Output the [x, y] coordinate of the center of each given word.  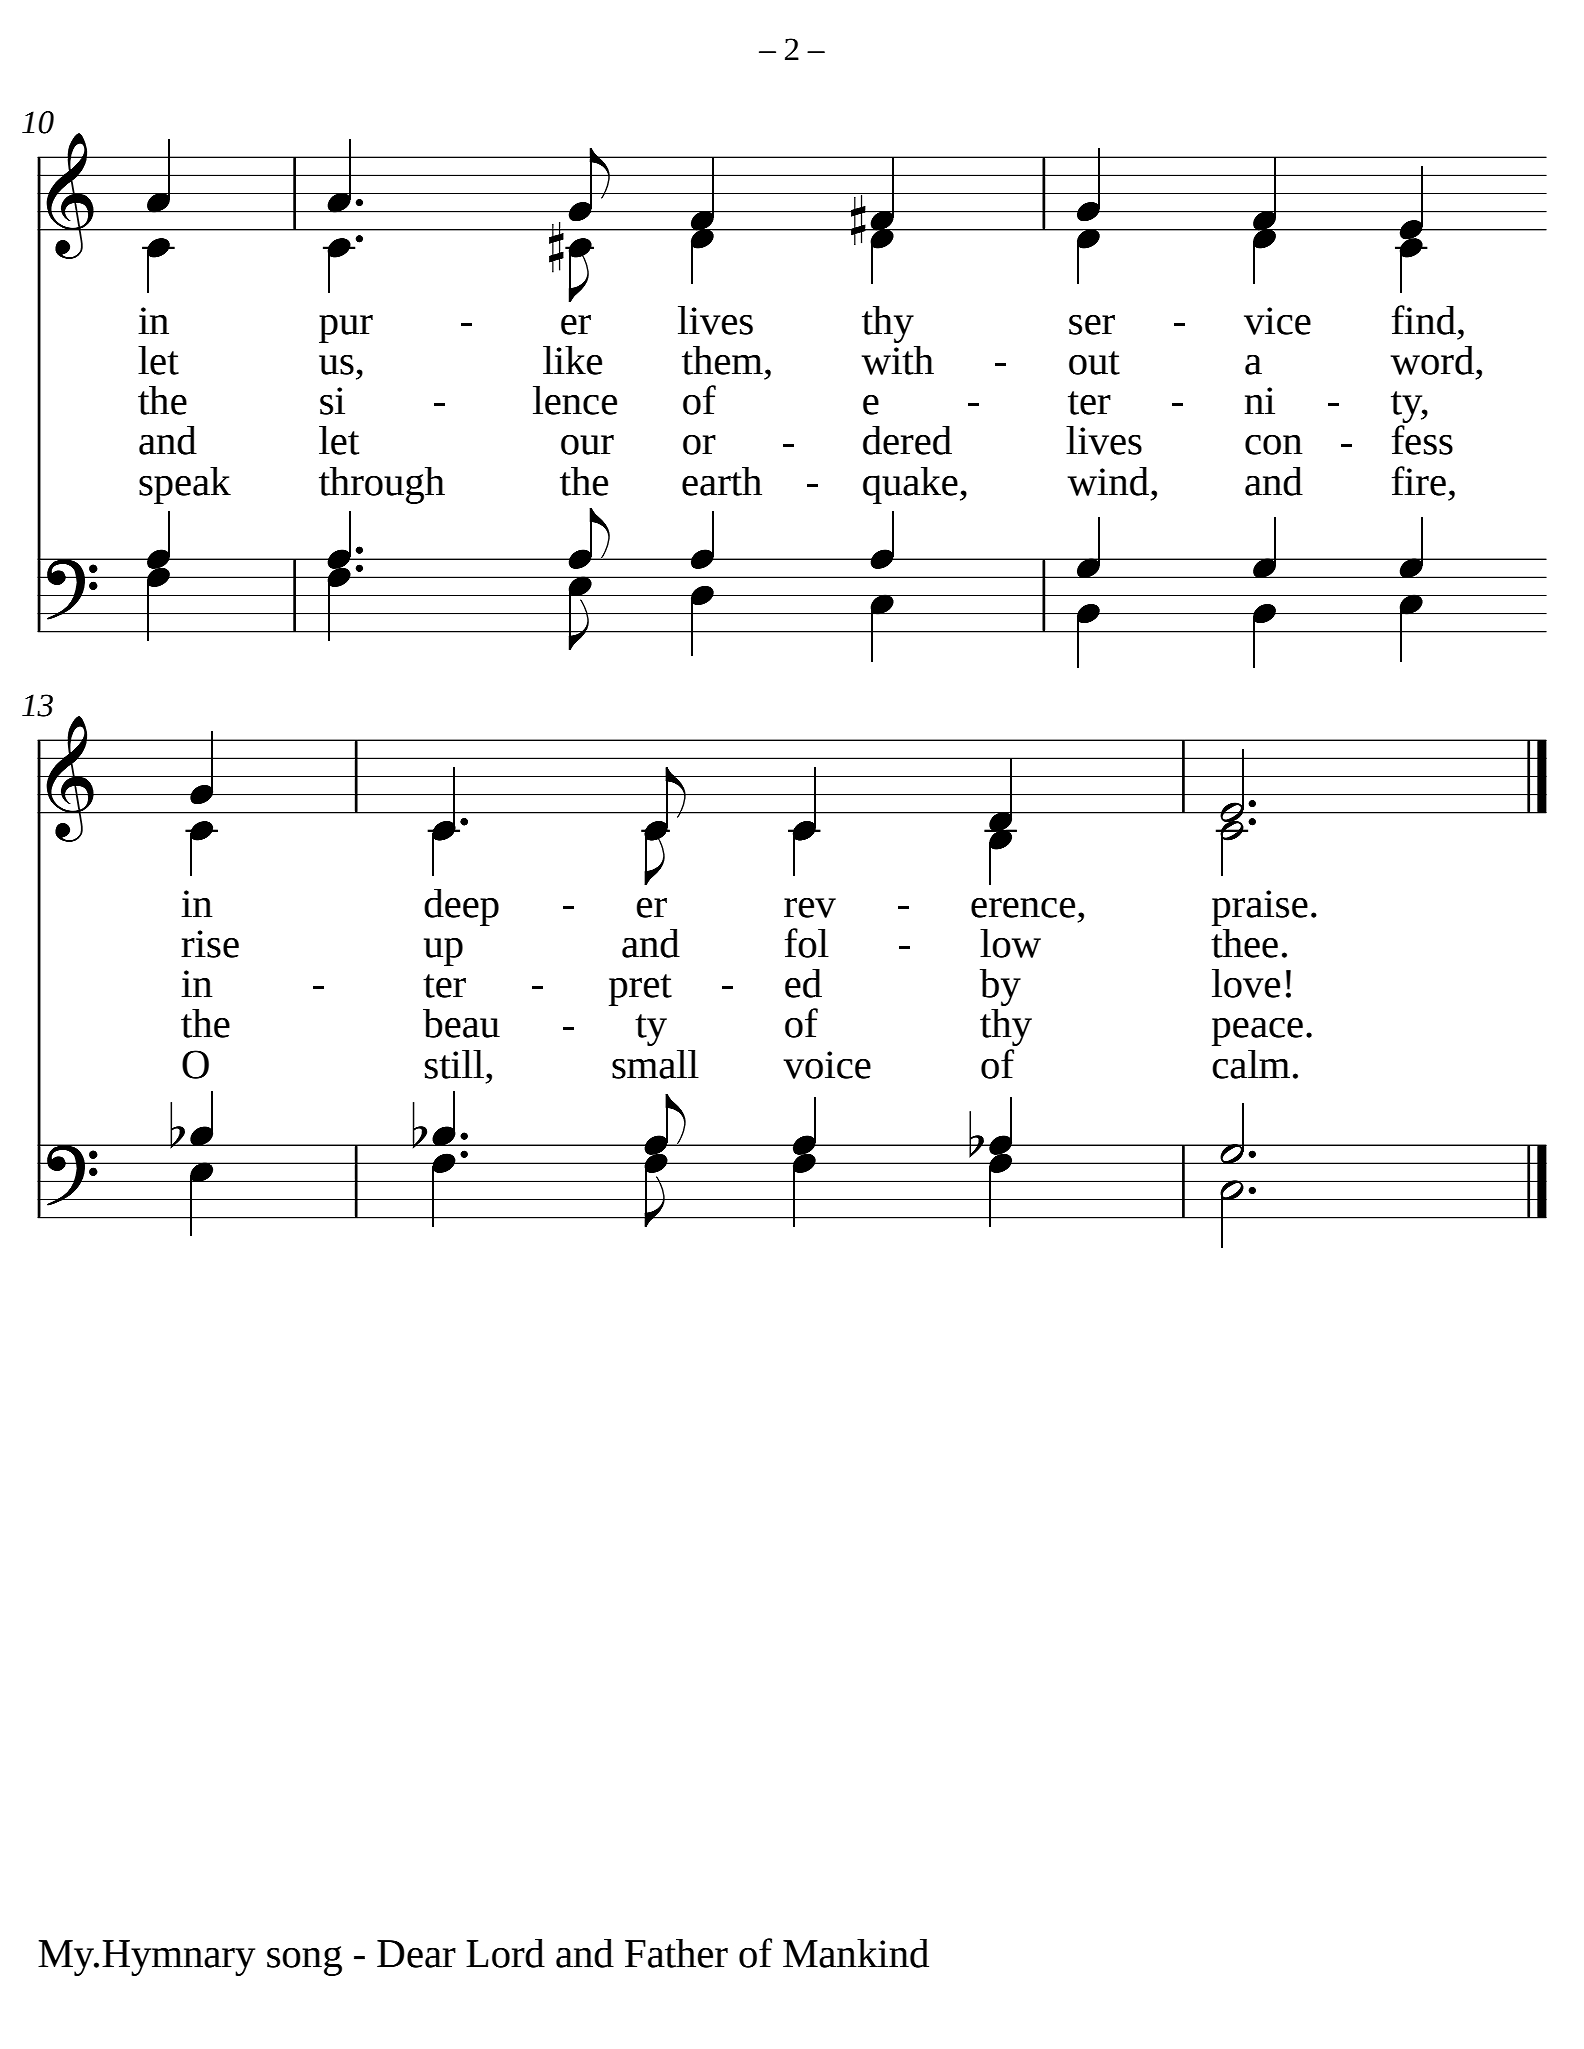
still [454, 1064]
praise [1260, 908]
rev [810, 908]
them [722, 360]
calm [1251, 1064]
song [304, 1961]
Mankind [856, 1953]
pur [346, 329]
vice [1277, 321]
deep [461, 907]
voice [827, 1065]
